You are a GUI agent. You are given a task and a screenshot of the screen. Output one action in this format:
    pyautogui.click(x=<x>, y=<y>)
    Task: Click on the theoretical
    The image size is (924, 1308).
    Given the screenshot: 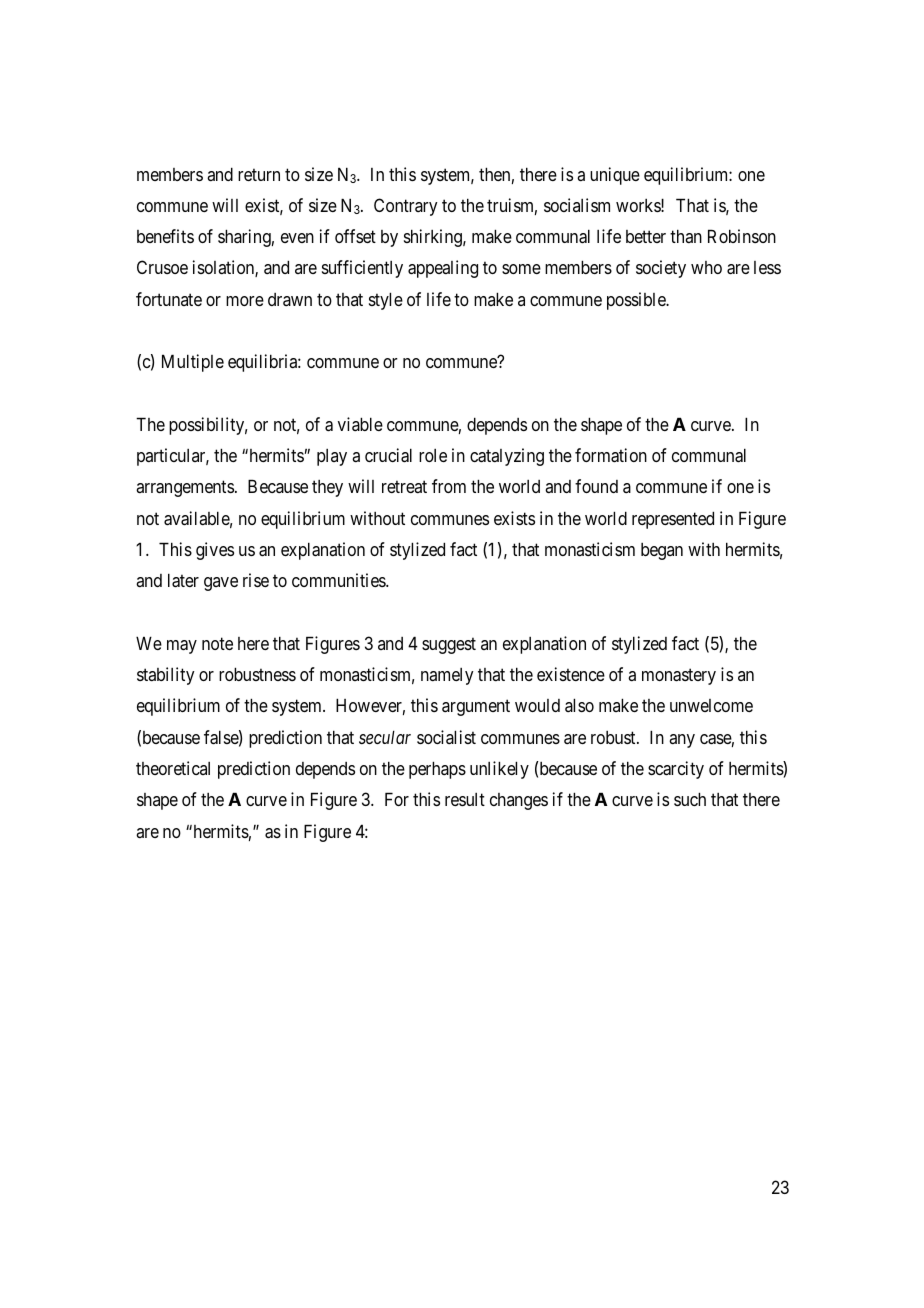 What is the action you would take?
    pyautogui.click(x=173, y=768)
